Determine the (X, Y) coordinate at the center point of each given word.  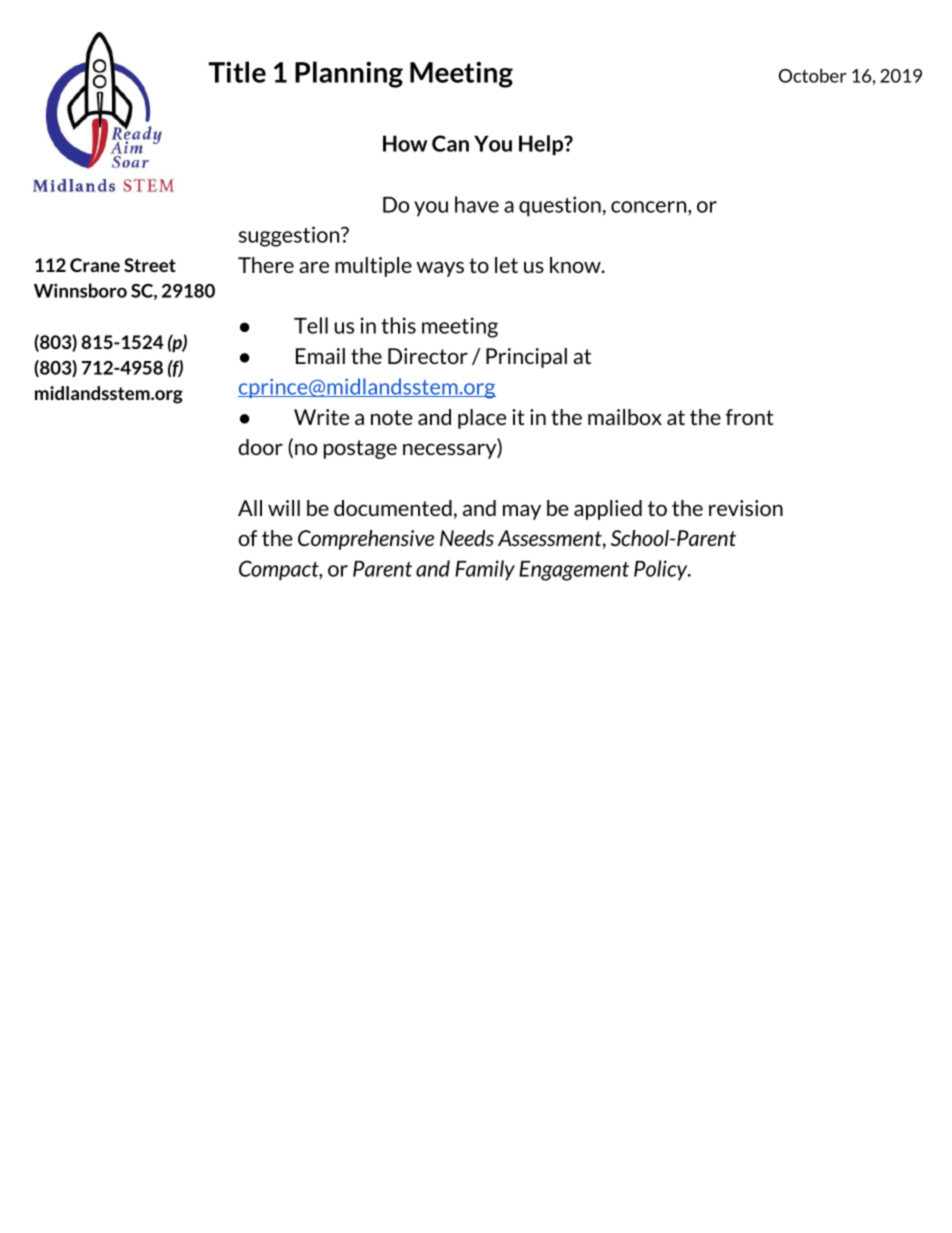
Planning (349, 74)
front (749, 417)
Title (237, 72)
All (250, 508)
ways (440, 269)
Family (485, 570)
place (482, 419)
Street (150, 265)
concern (650, 207)
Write (321, 417)
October (813, 75)
